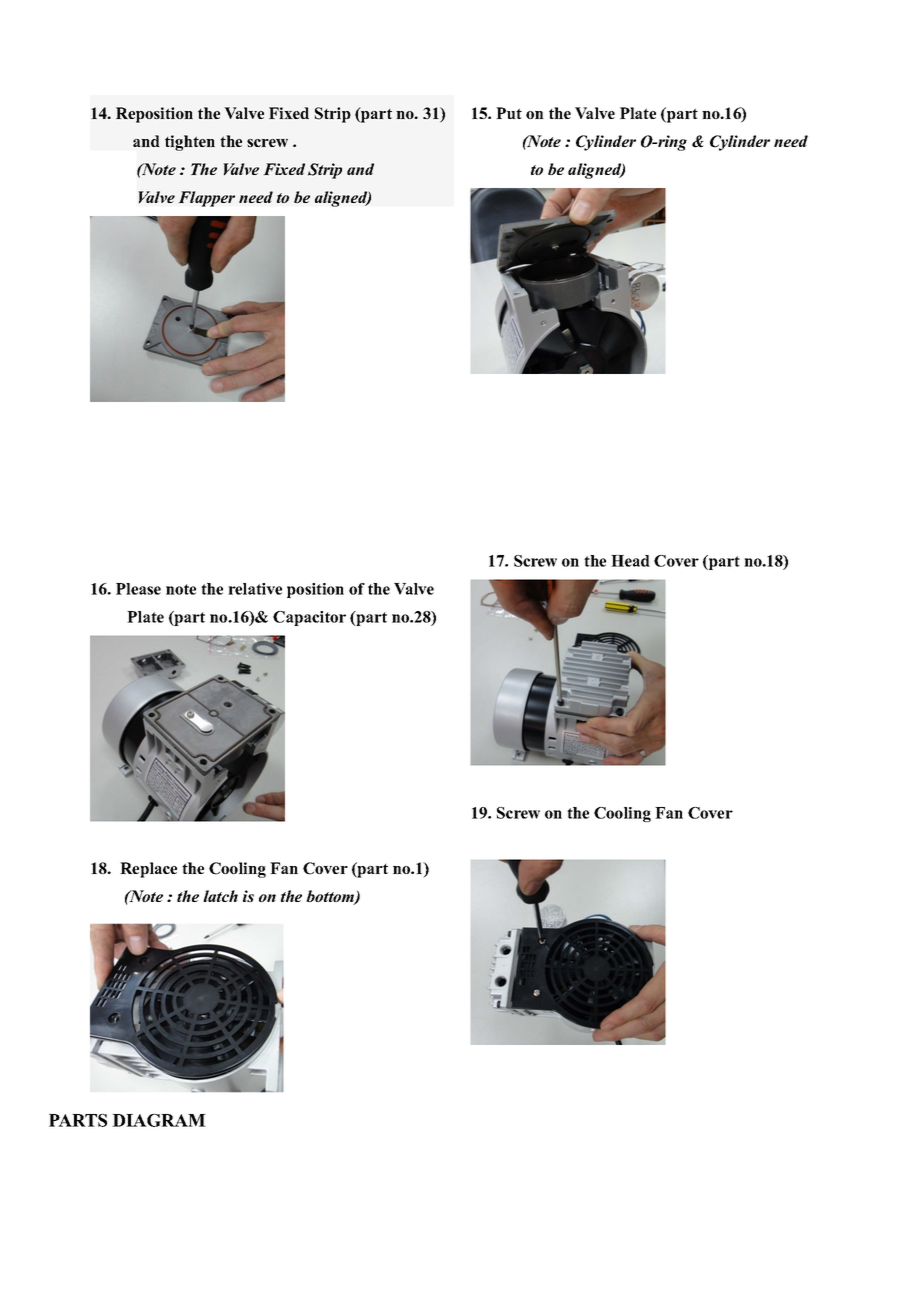 The height and width of the document is (1308, 924). What do you see at coordinates (206, 199) in the document?
I see `Flapper` at bounding box center [206, 199].
